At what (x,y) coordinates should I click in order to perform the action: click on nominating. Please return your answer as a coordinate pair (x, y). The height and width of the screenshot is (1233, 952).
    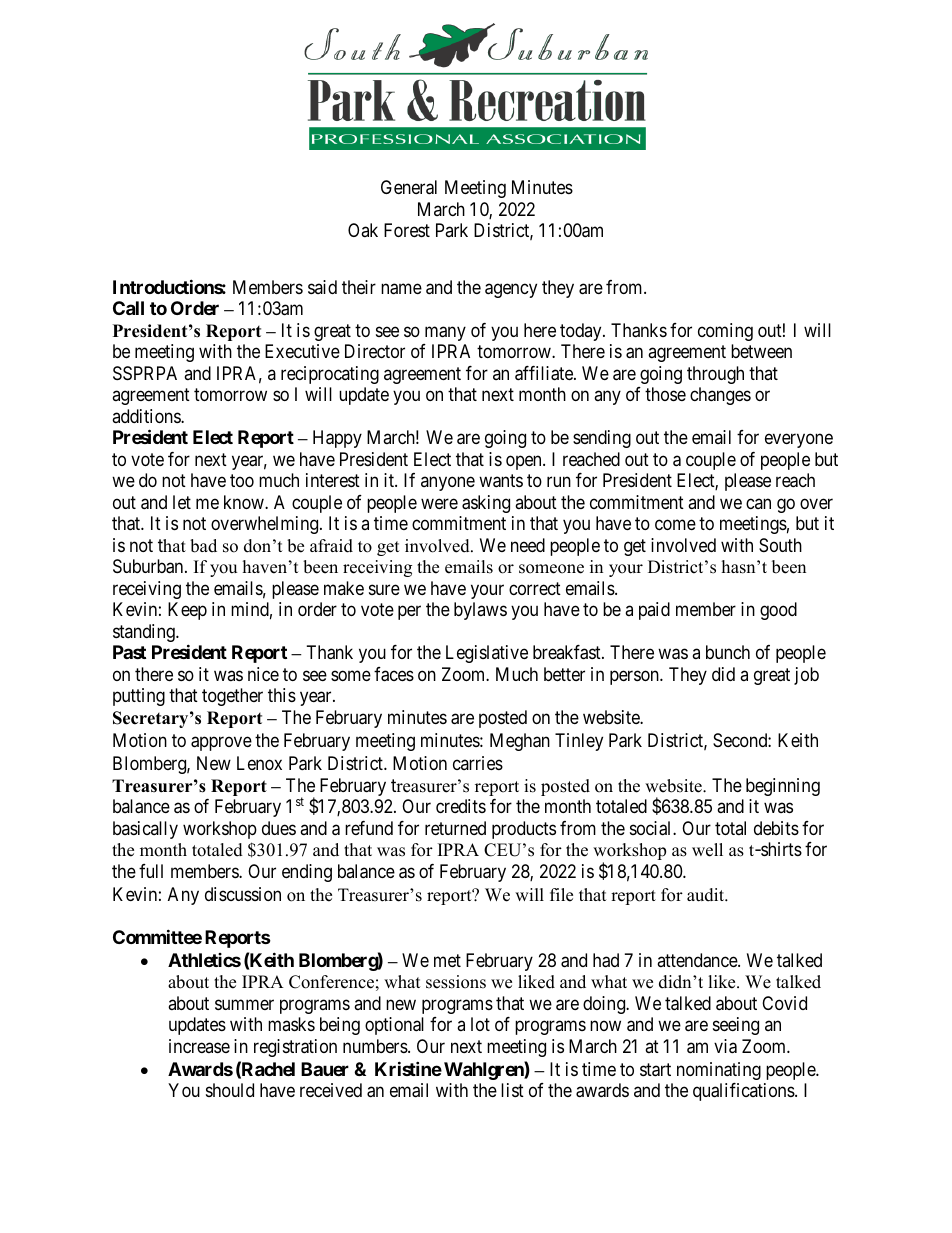
    Looking at the image, I should click on (719, 1071).
